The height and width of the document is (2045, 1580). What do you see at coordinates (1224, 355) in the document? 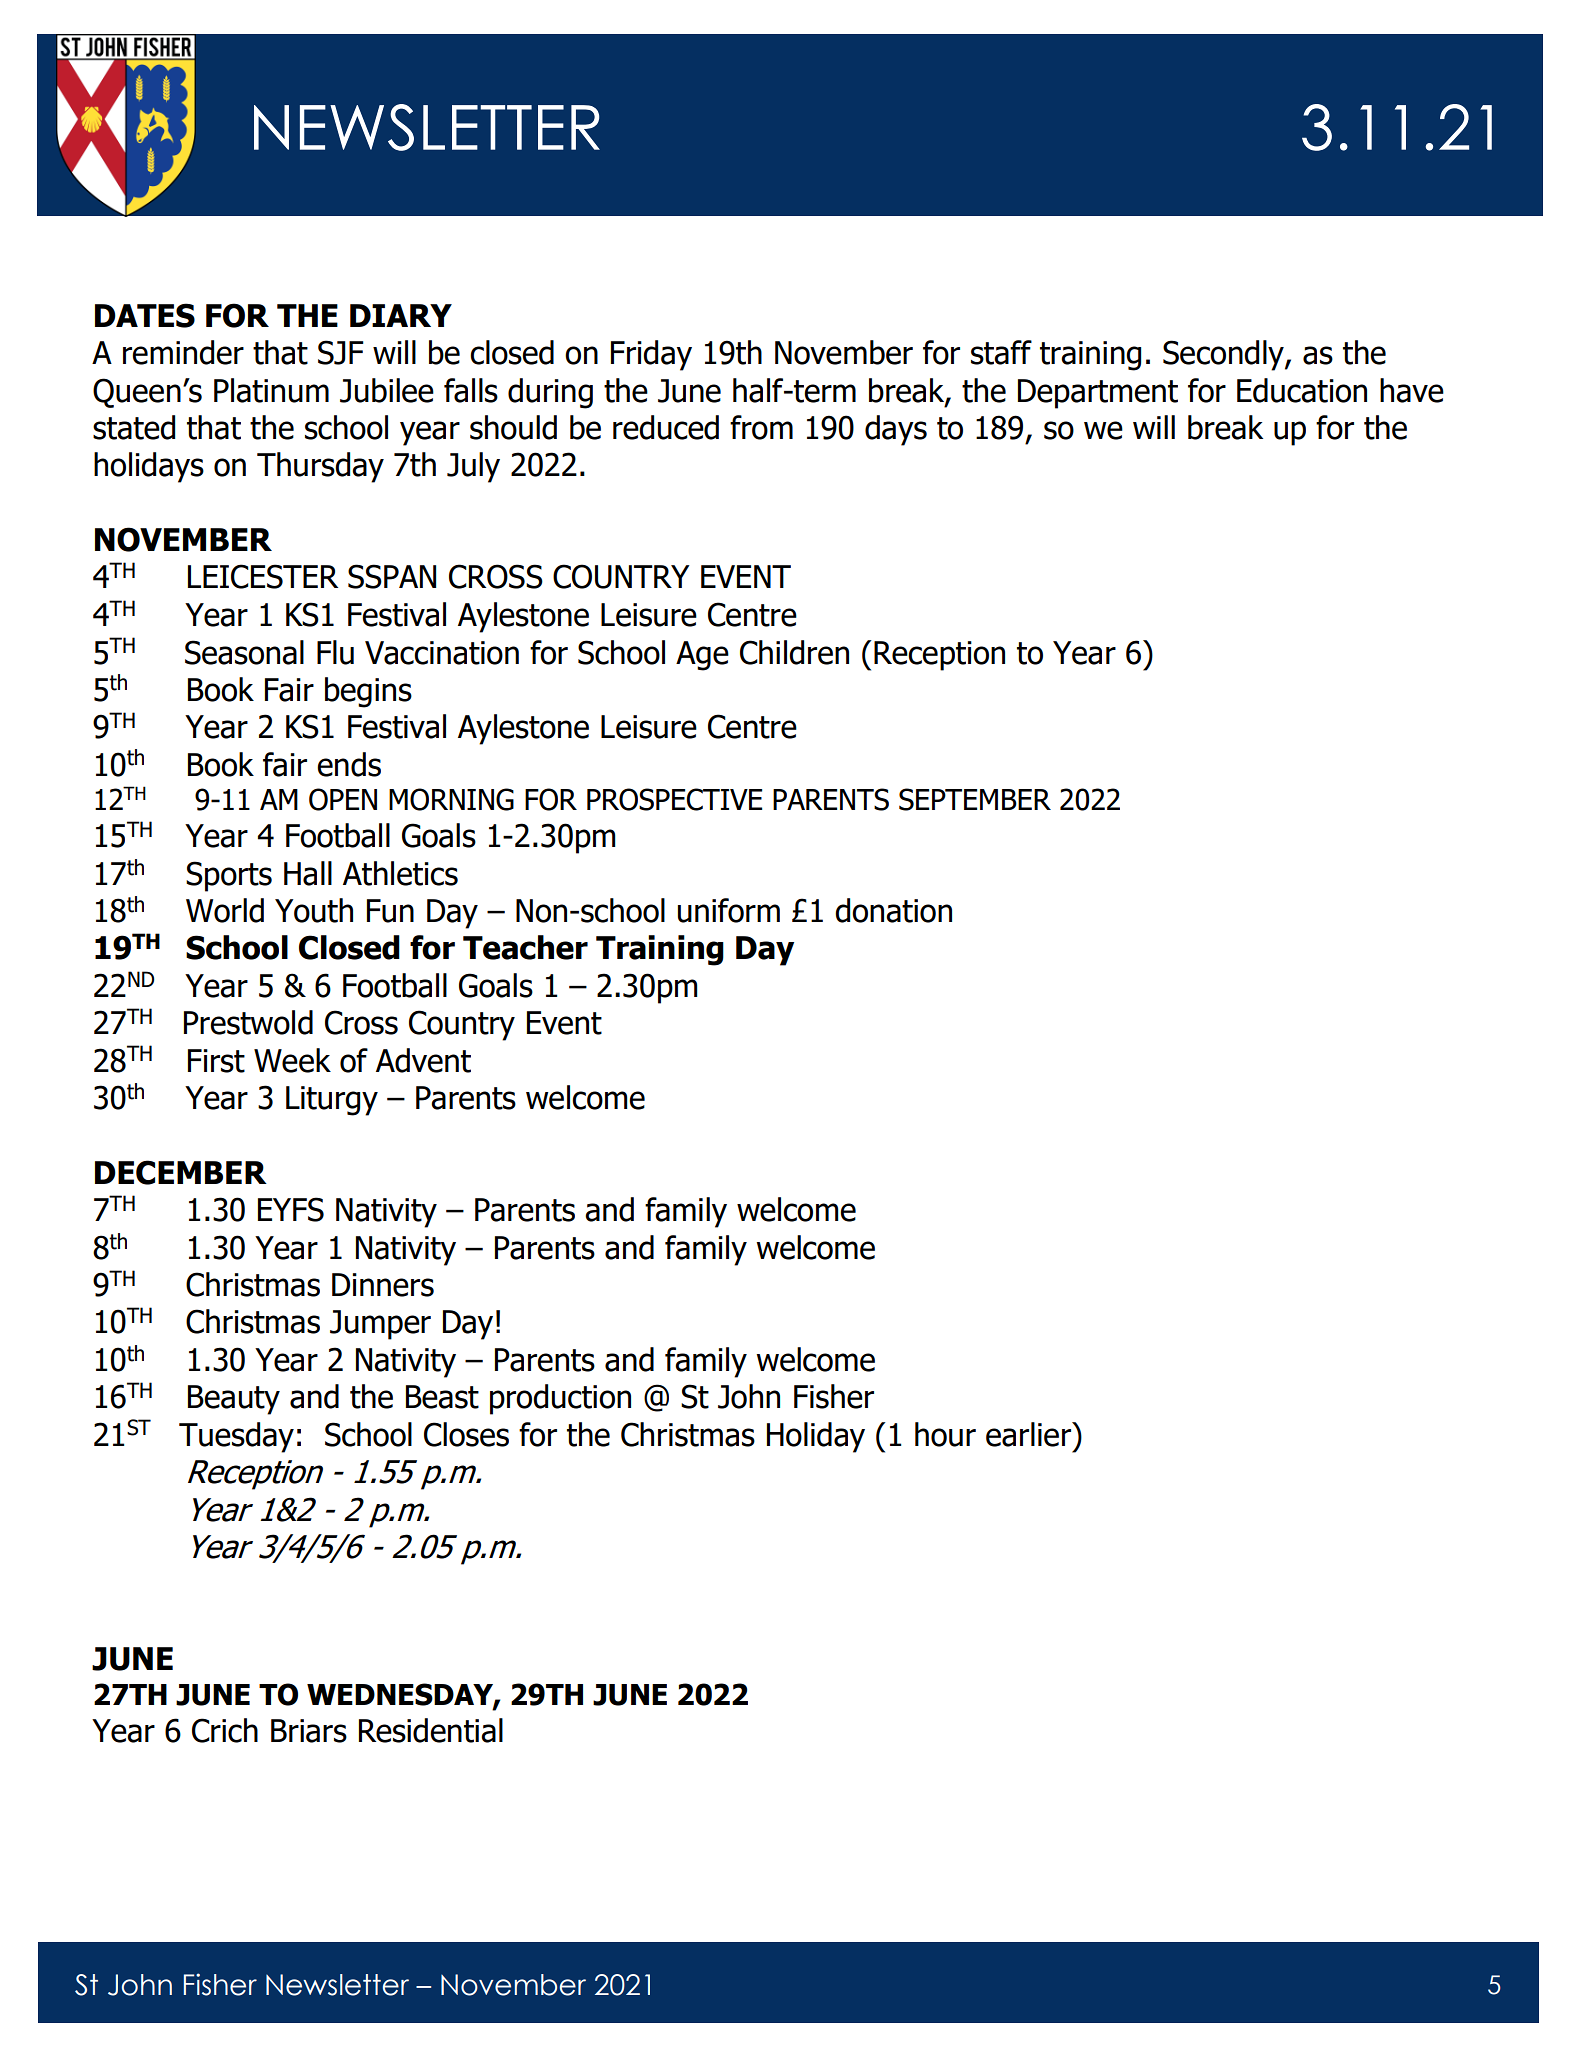
I see `Secondly` at bounding box center [1224, 355].
